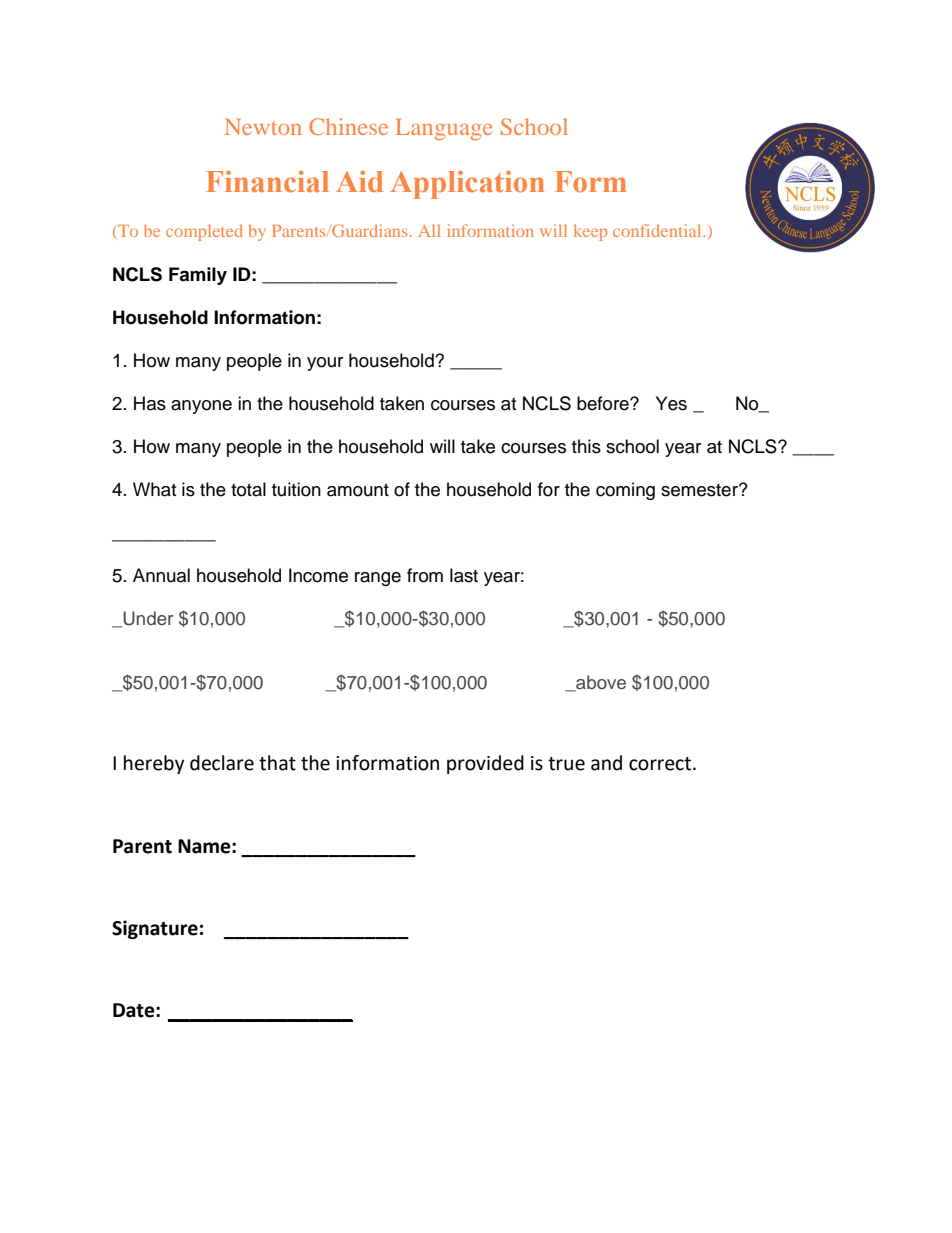  I want to click on Language, so click(444, 129).
